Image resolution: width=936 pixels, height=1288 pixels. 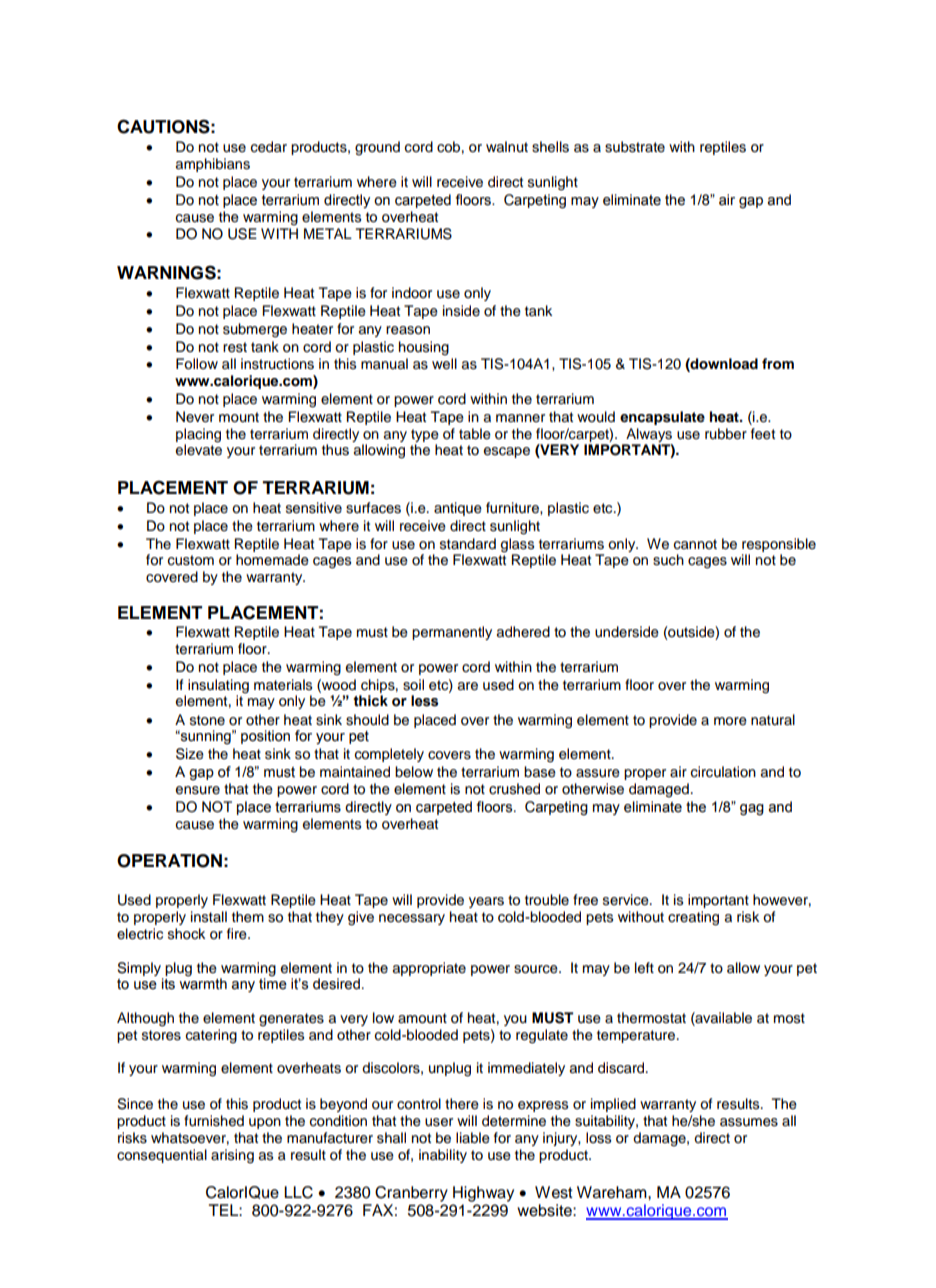 What do you see at coordinates (695, 544) in the screenshot?
I see `cannot` at bounding box center [695, 544].
